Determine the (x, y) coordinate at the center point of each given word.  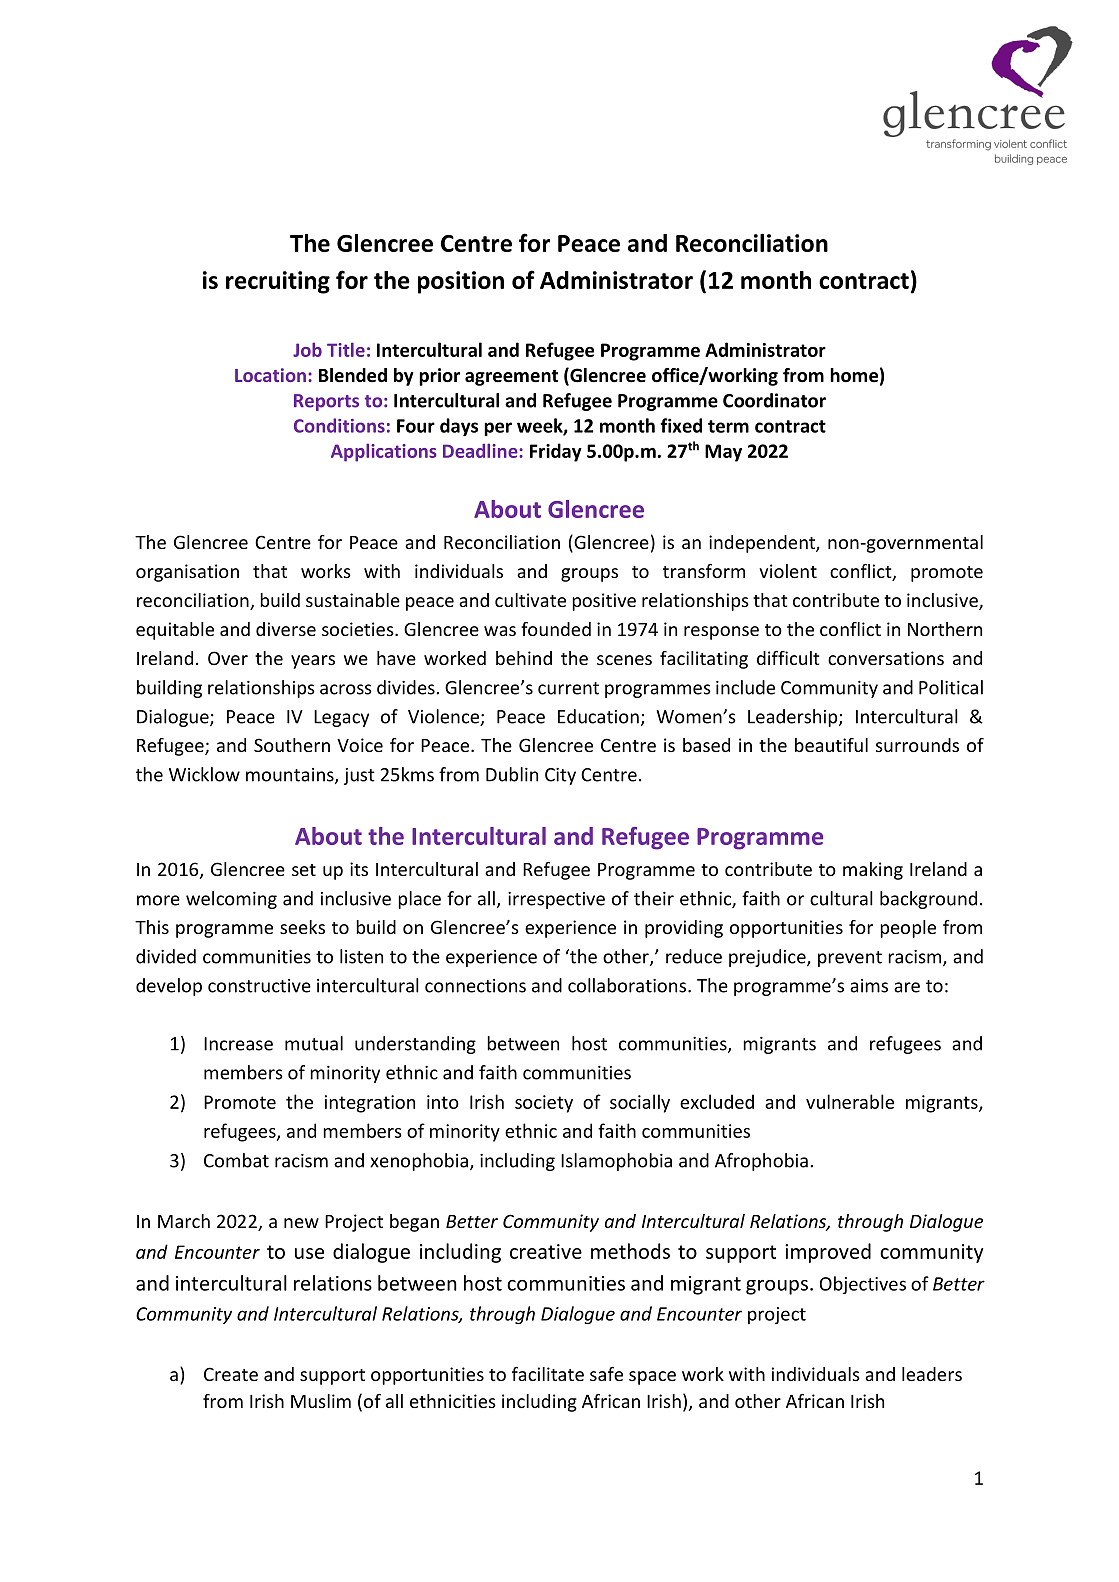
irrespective (556, 900)
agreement (511, 378)
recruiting (278, 282)
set (304, 870)
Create (231, 1374)
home (854, 375)
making (873, 871)
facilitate (548, 1374)
